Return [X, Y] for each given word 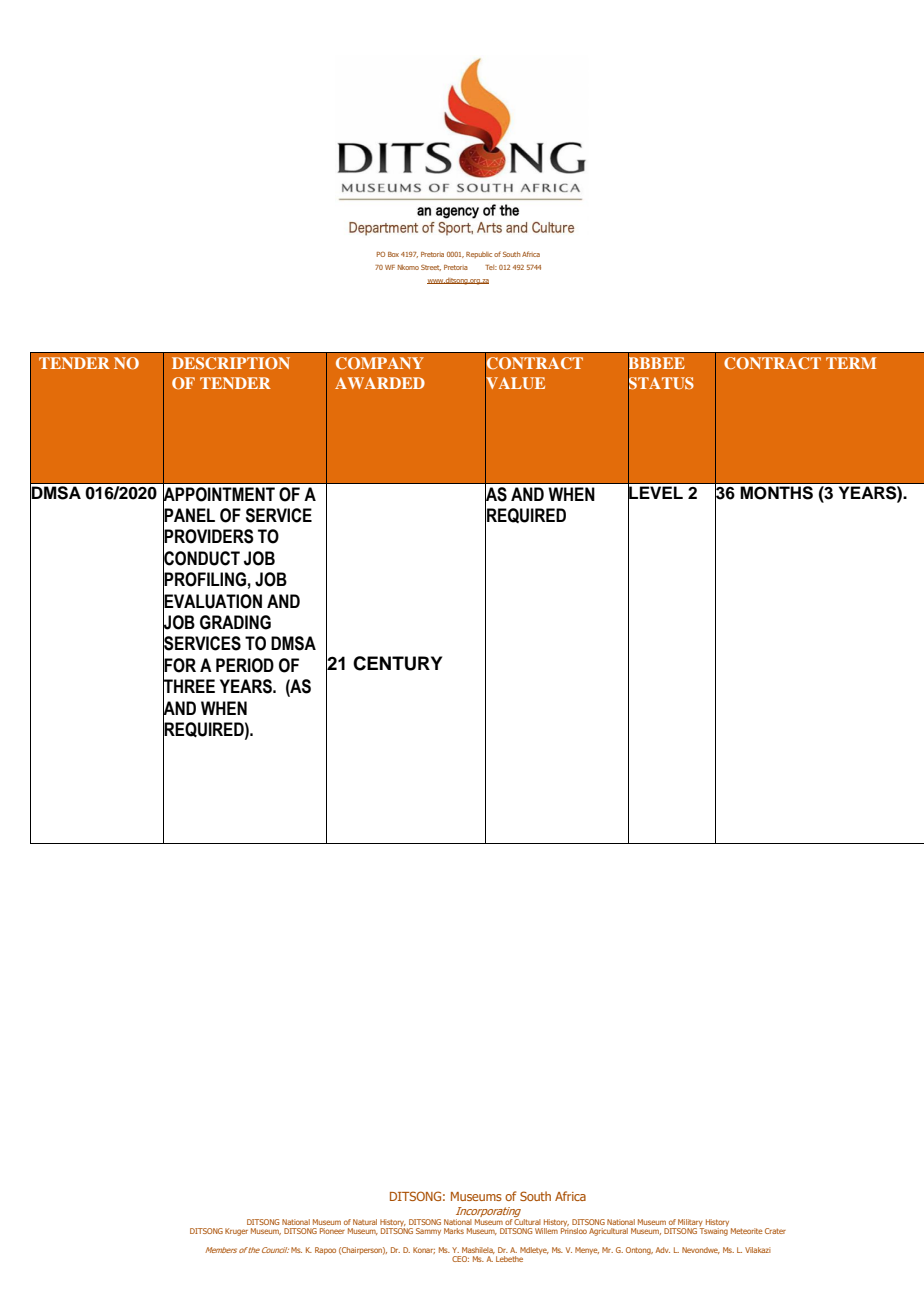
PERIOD [245, 665]
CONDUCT [201, 558]
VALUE [515, 382]
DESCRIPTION [231, 363]
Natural [365, 1222]
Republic [479, 255]
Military [690, 1224]
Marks [454, 1231]
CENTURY [397, 663]
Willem [546, 1231]
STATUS [661, 382]
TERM [851, 363]
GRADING [235, 622]
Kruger [236, 1232]
